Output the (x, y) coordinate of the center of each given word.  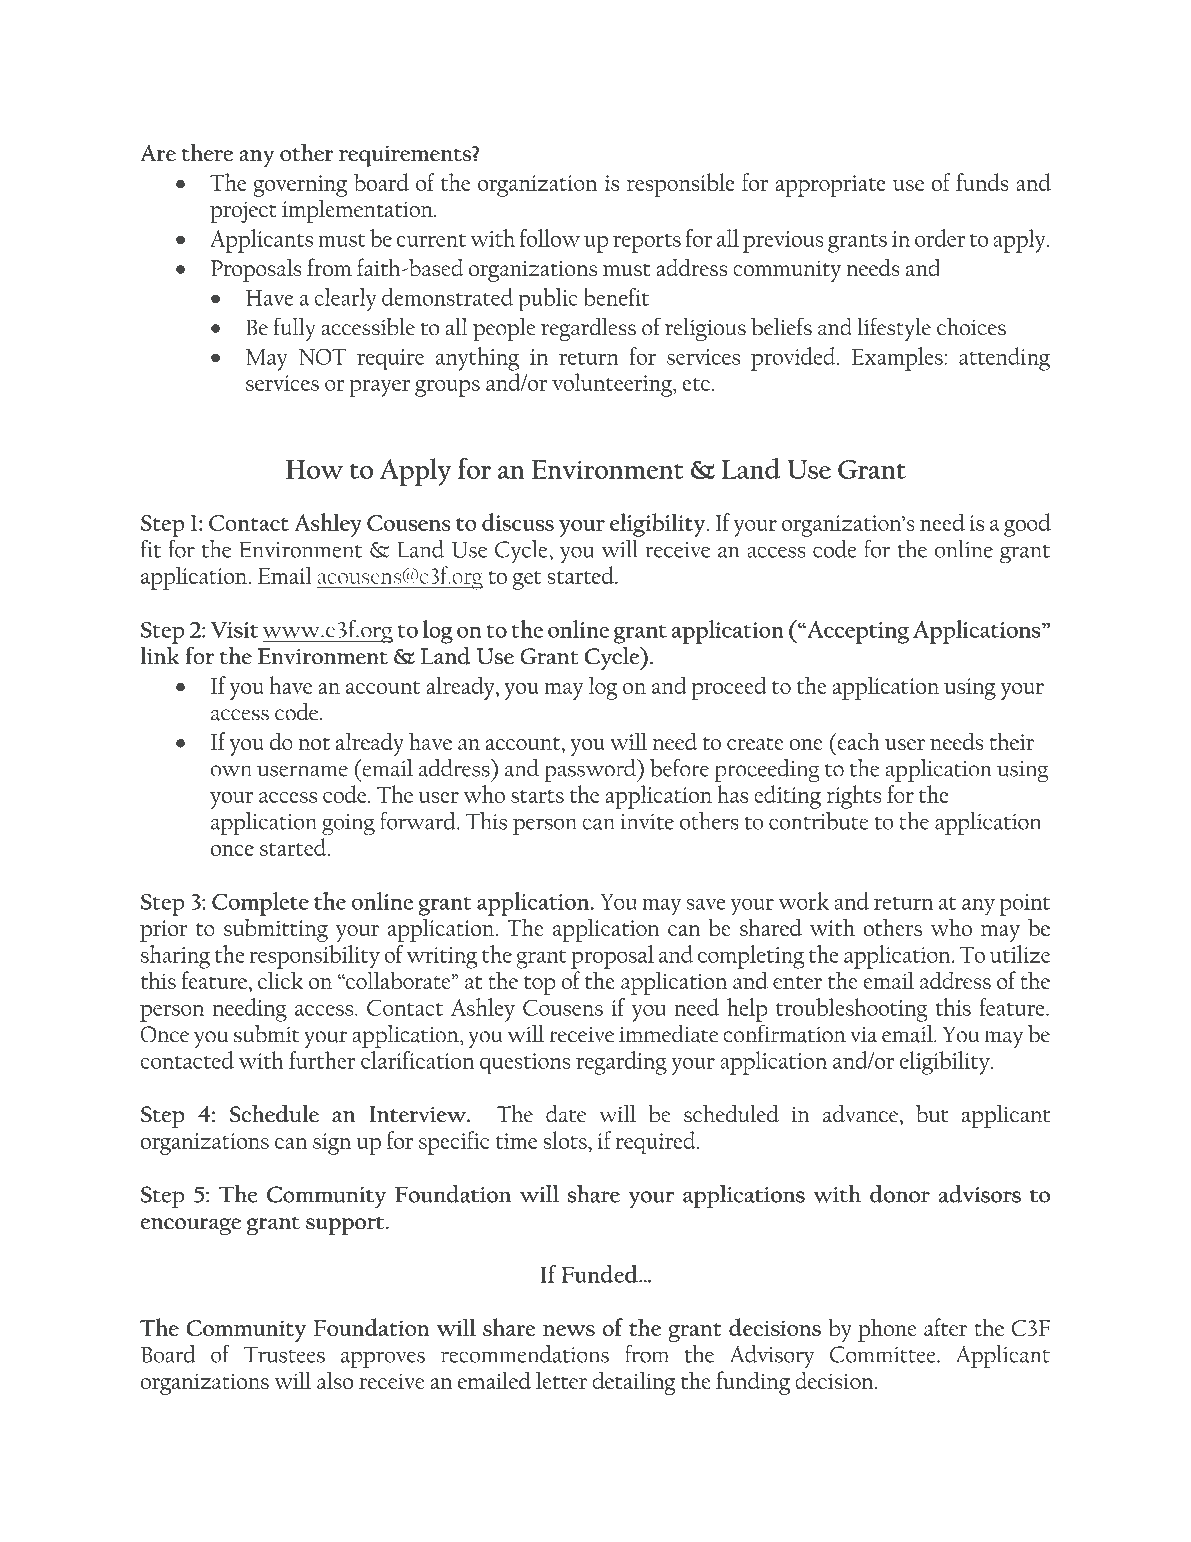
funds (982, 182)
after (945, 1327)
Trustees (284, 1354)
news (569, 1330)
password (591, 771)
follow (550, 238)
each (857, 741)
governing (300, 186)
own (231, 771)
